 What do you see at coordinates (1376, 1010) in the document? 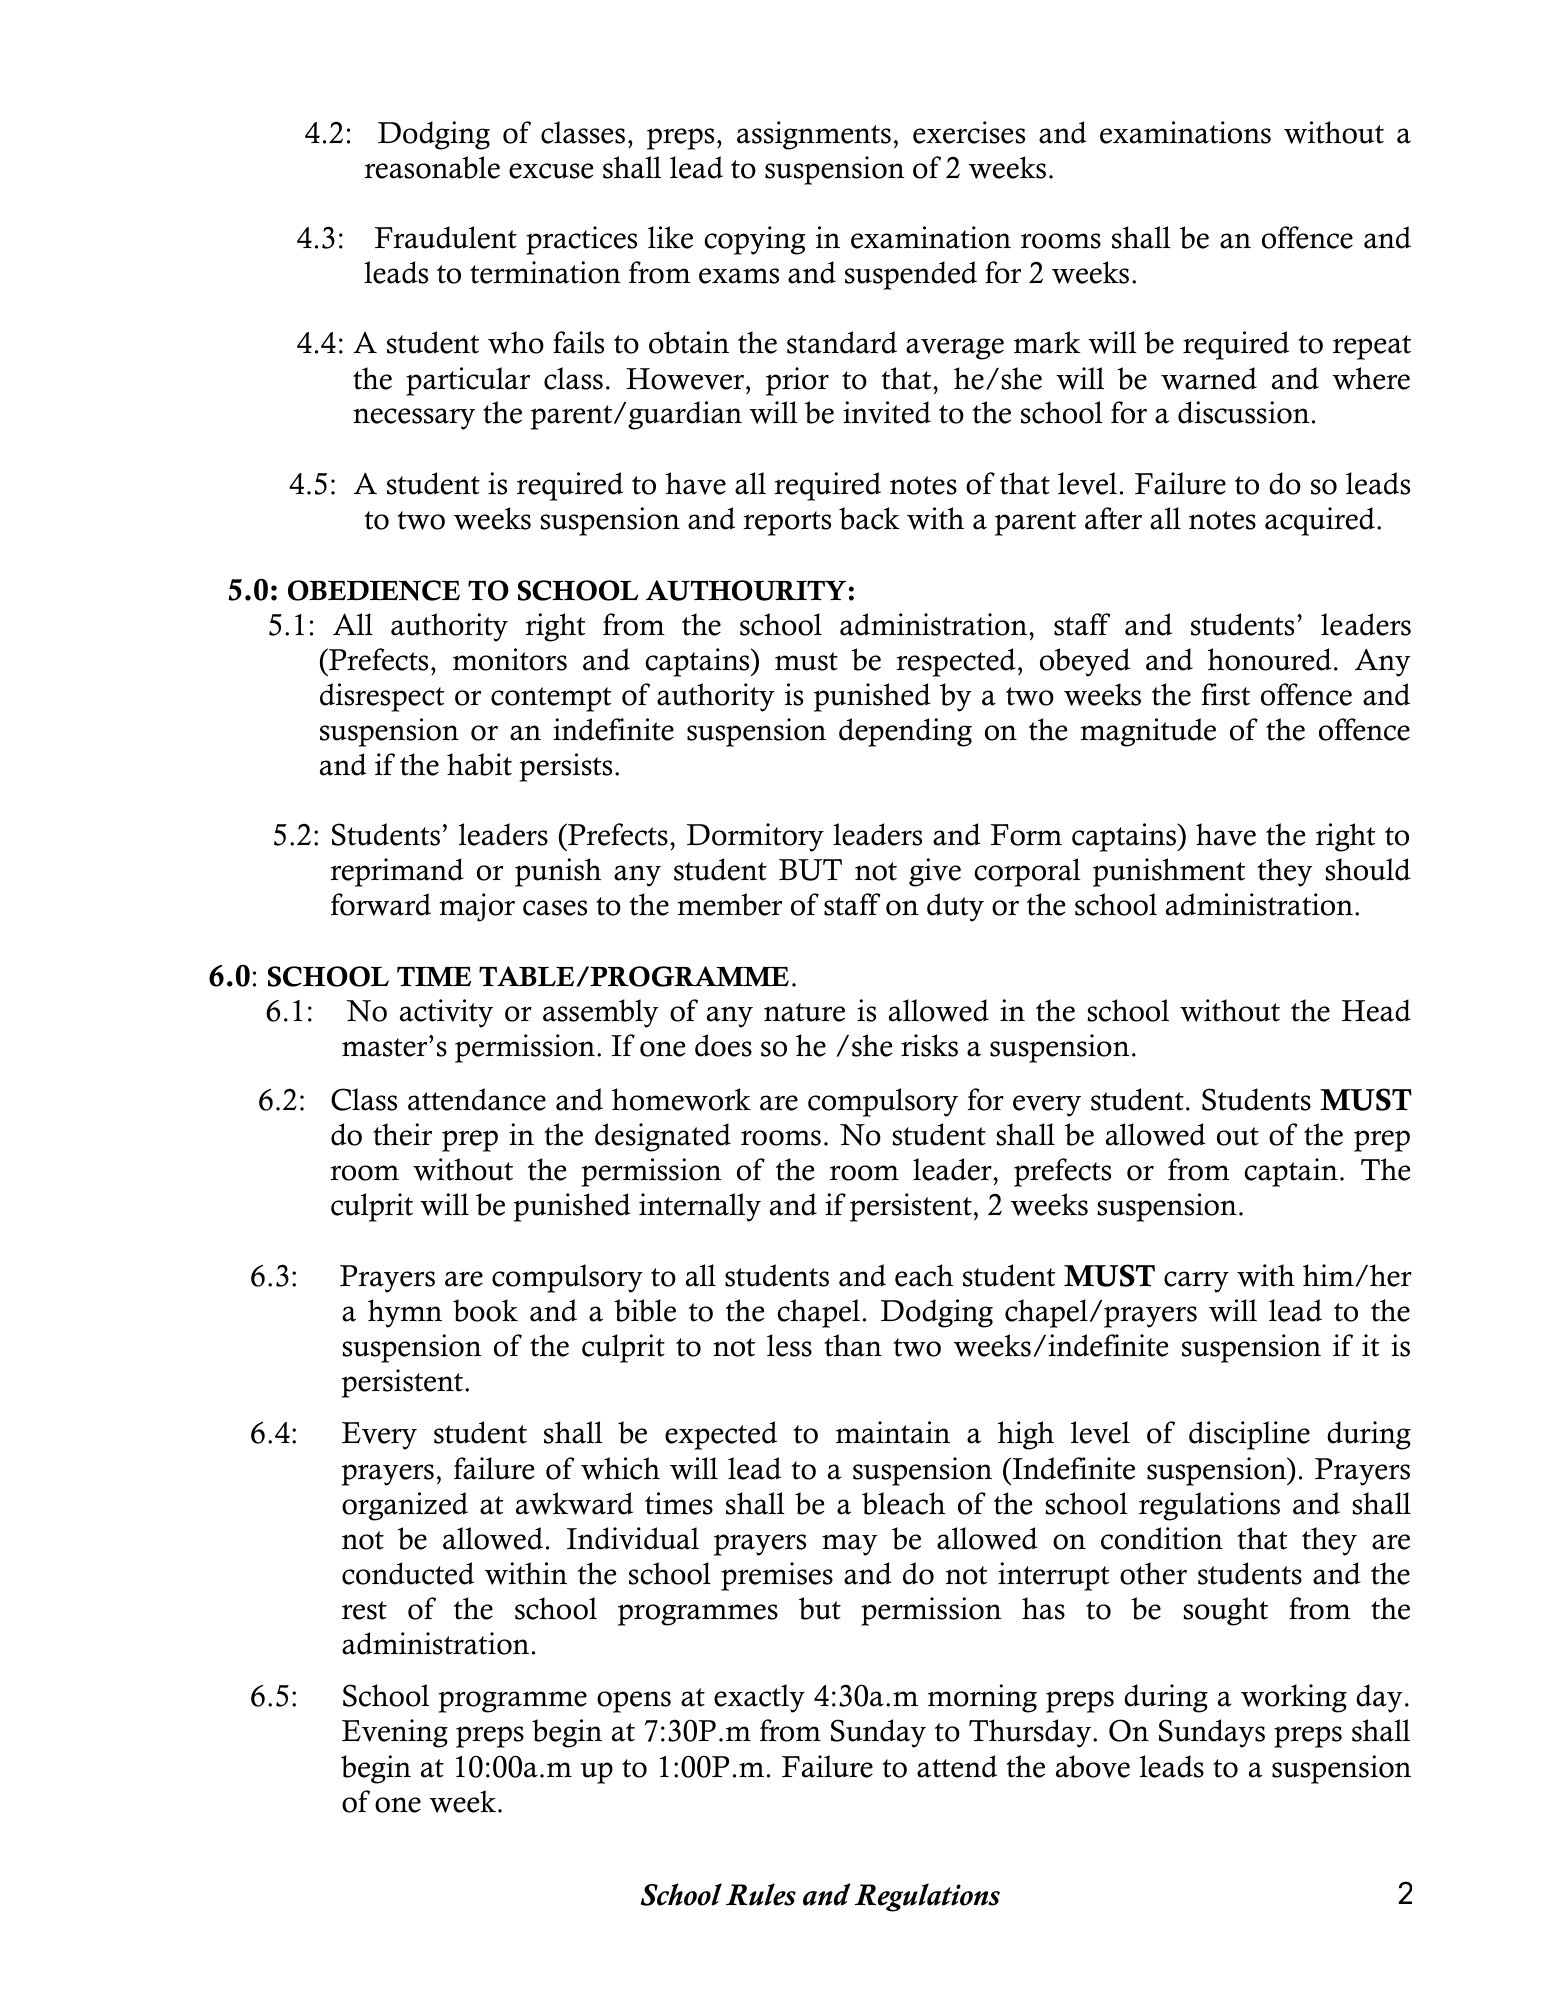
I see `Head` at bounding box center [1376, 1010].
